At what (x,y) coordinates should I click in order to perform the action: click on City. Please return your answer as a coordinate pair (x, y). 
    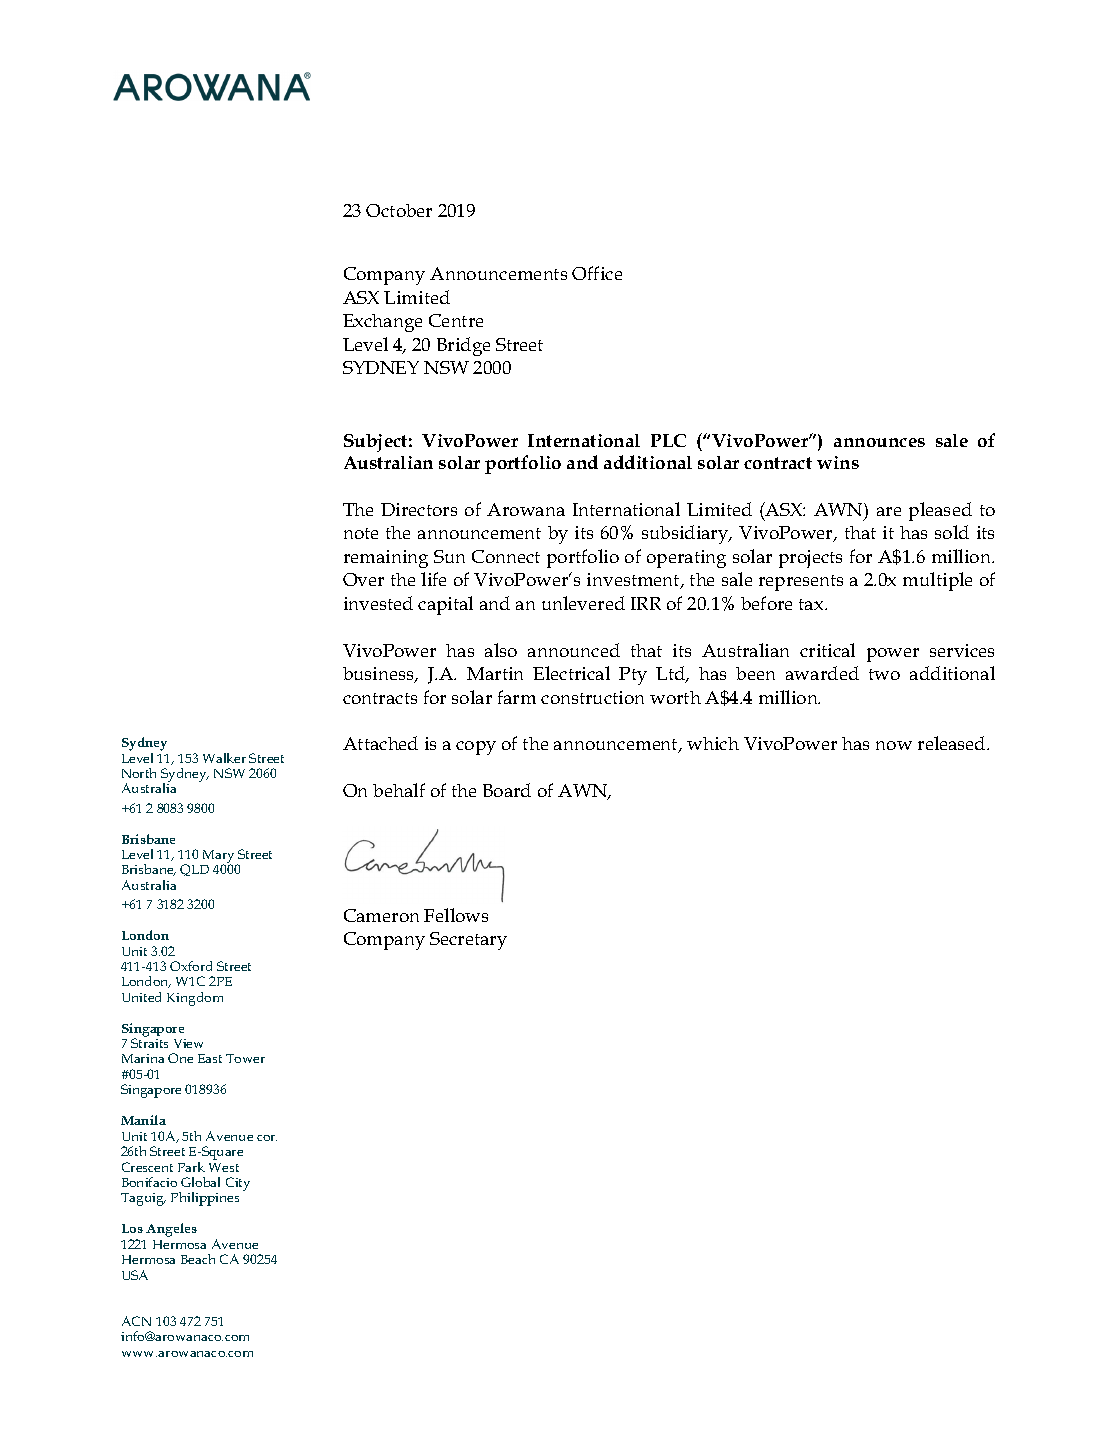
    Looking at the image, I should click on (238, 1184).
